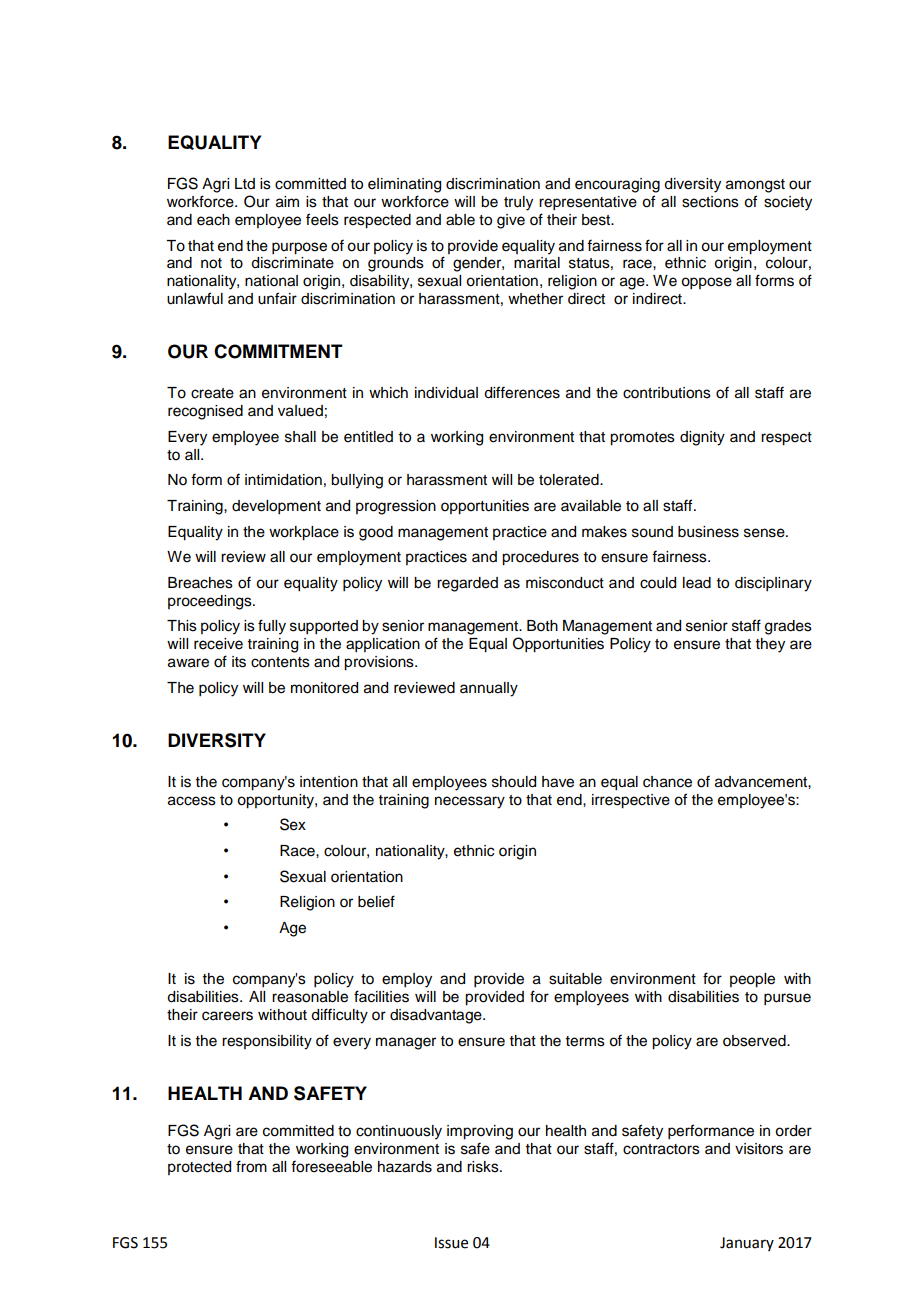 This screenshot has height=1308, width=924. What do you see at coordinates (752, 980) in the screenshot?
I see `people` at bounding box center [752, 980].
